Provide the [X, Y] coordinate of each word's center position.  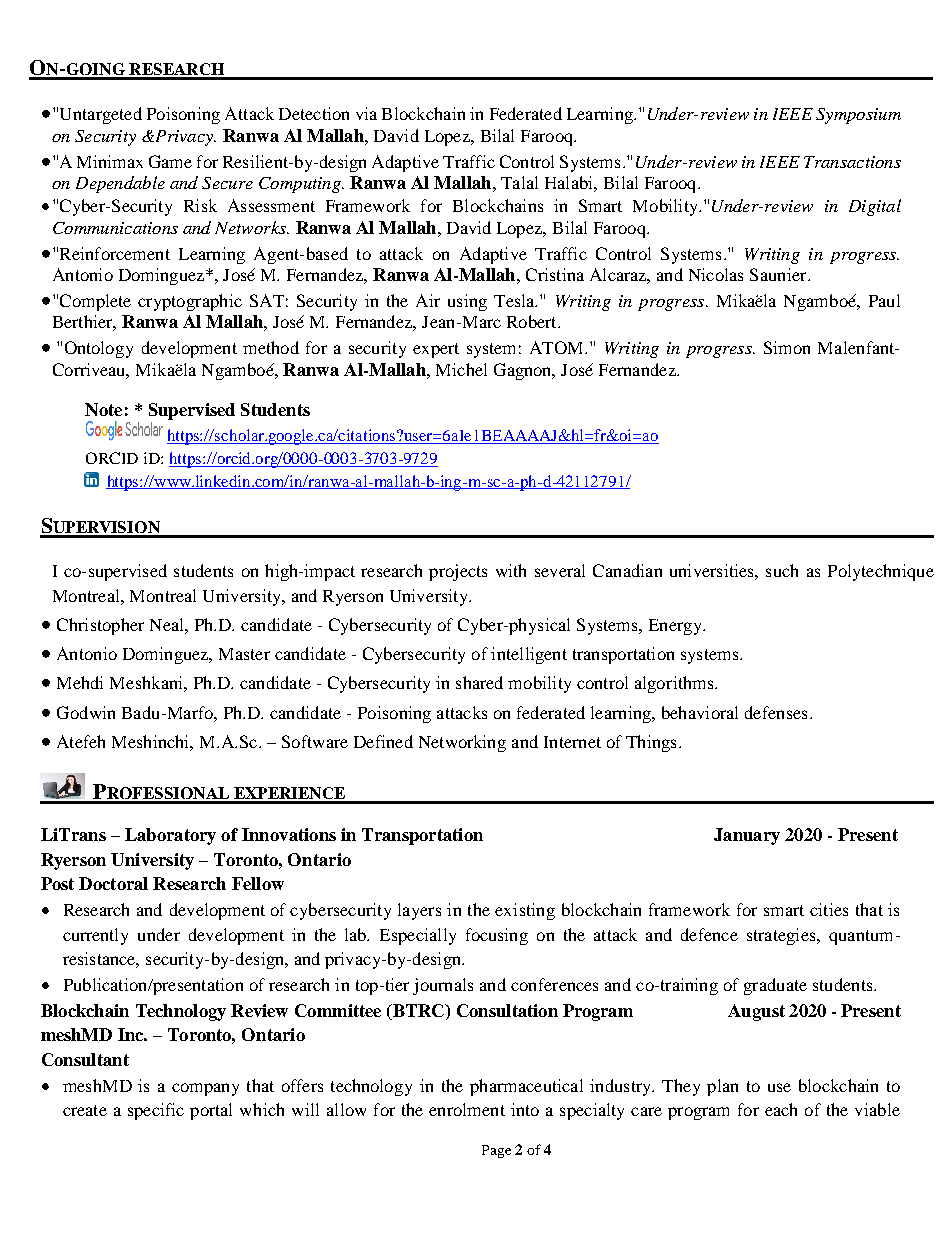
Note [103, 409]
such [782, 570]
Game [170, 161]
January [747, 836]
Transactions [852, 162]
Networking [462, 743]
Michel [461, 369]
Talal [519, 182]
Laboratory [170, 836]
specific [156, 1111]
